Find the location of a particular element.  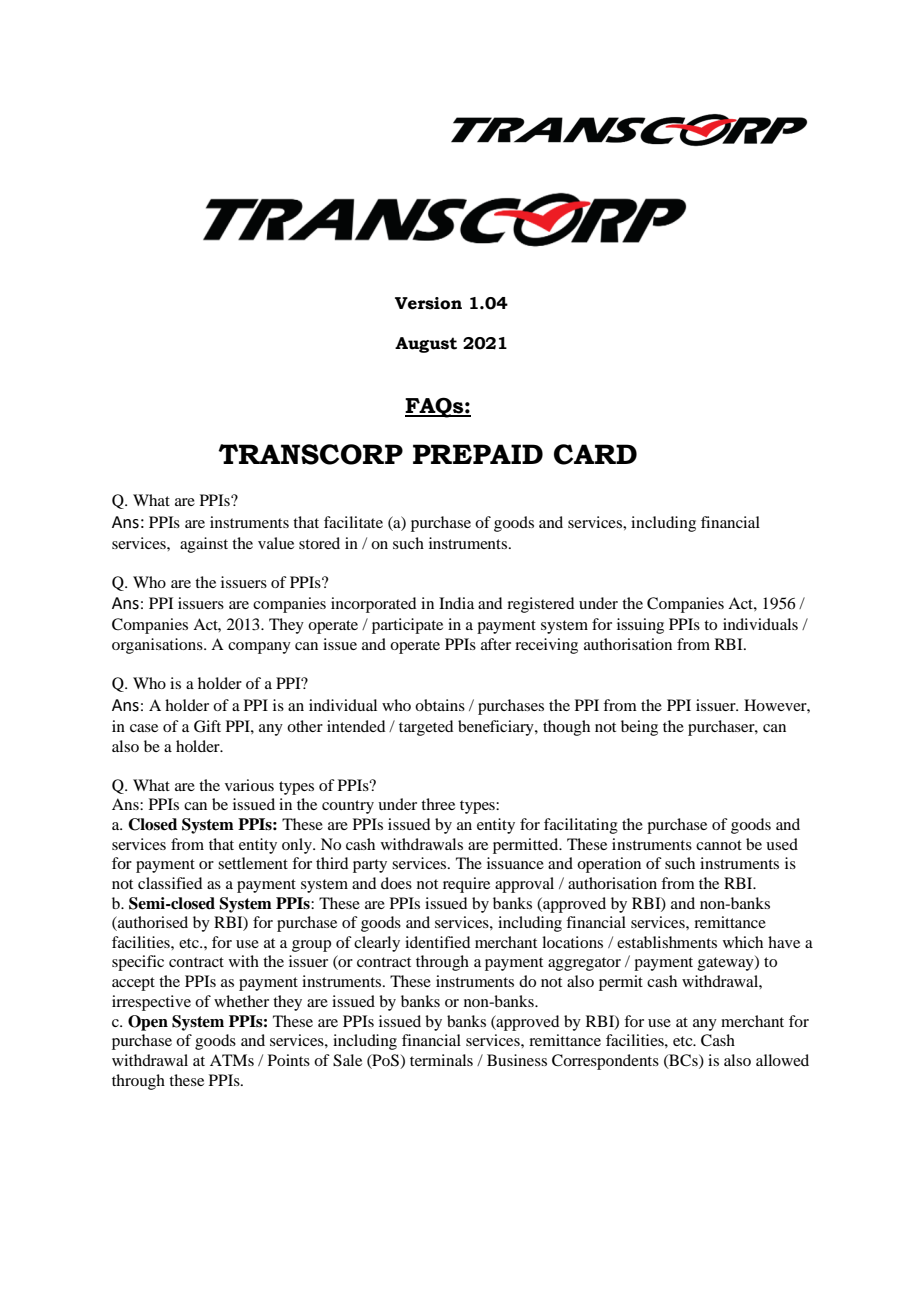

Version is located at coordinates (428, 303).
